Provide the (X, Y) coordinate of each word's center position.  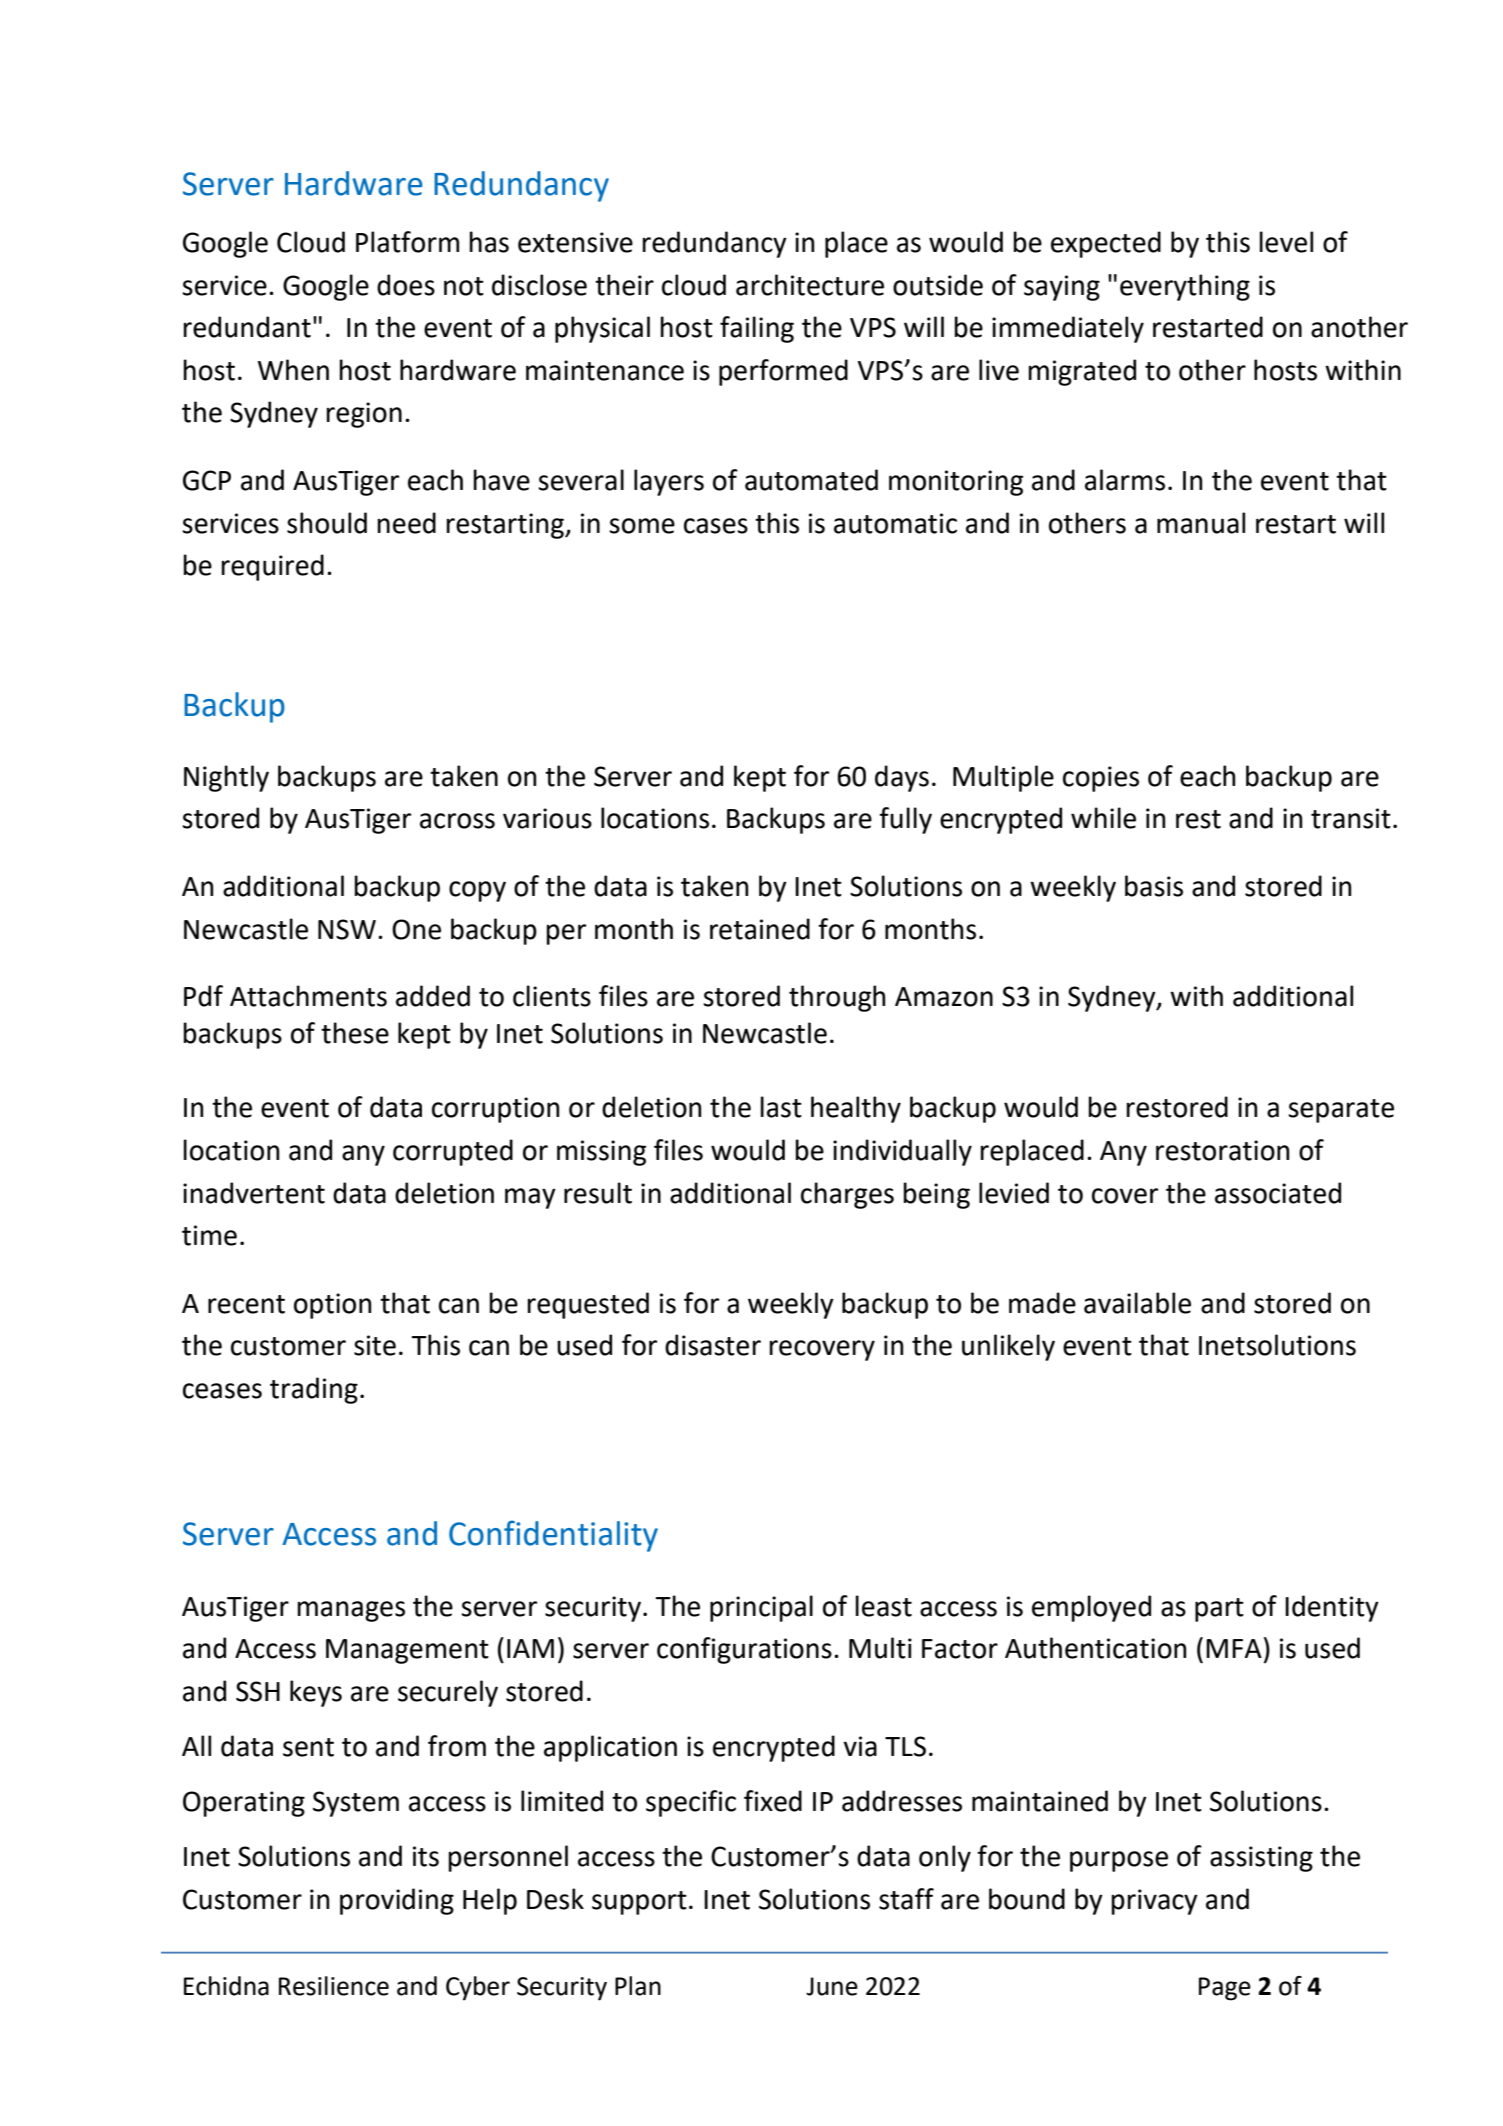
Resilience (334, 1986)
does (406, 285)
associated (1278, 1193)
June (832, 1986)
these (355, 1033)
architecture (810, 285)
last (781, 1107)
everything (1185, 287)
